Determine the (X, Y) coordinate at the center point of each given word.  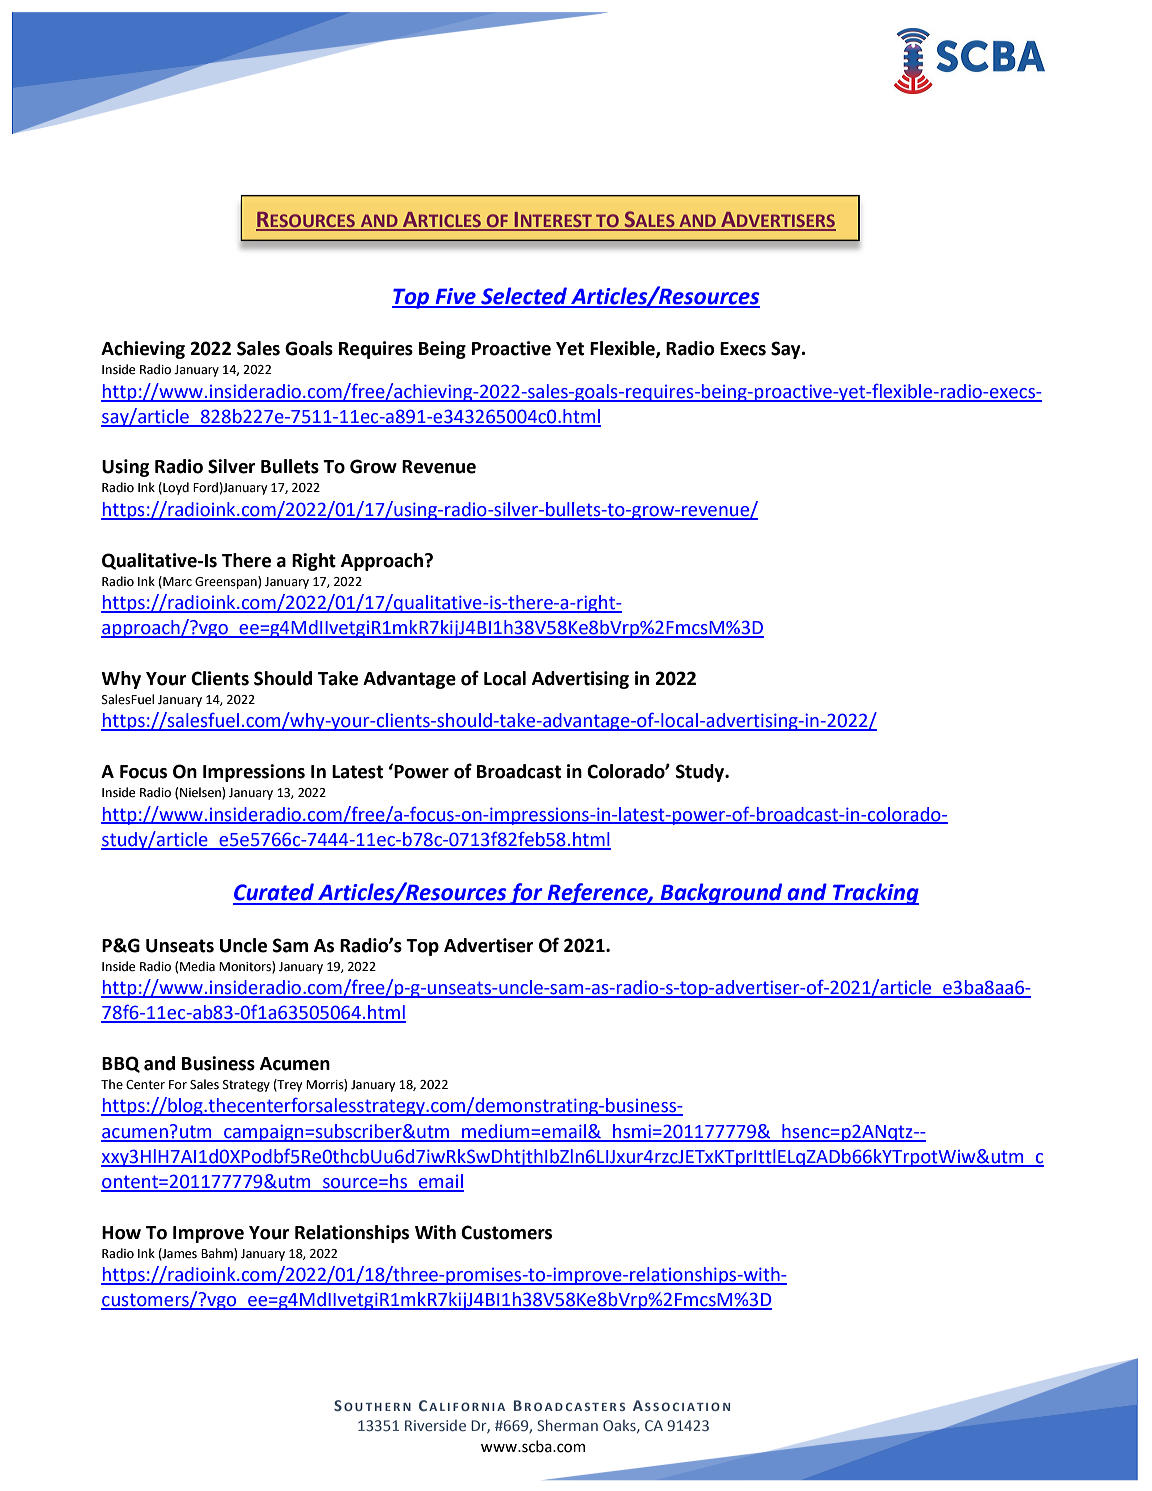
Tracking (875, 894)
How (121, 1233)
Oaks (620, 1426)
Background (721, 894)
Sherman (567, 1425)
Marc (176, 582)
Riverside (435, 1425)
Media (197, 966)
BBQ (121, 1064)
